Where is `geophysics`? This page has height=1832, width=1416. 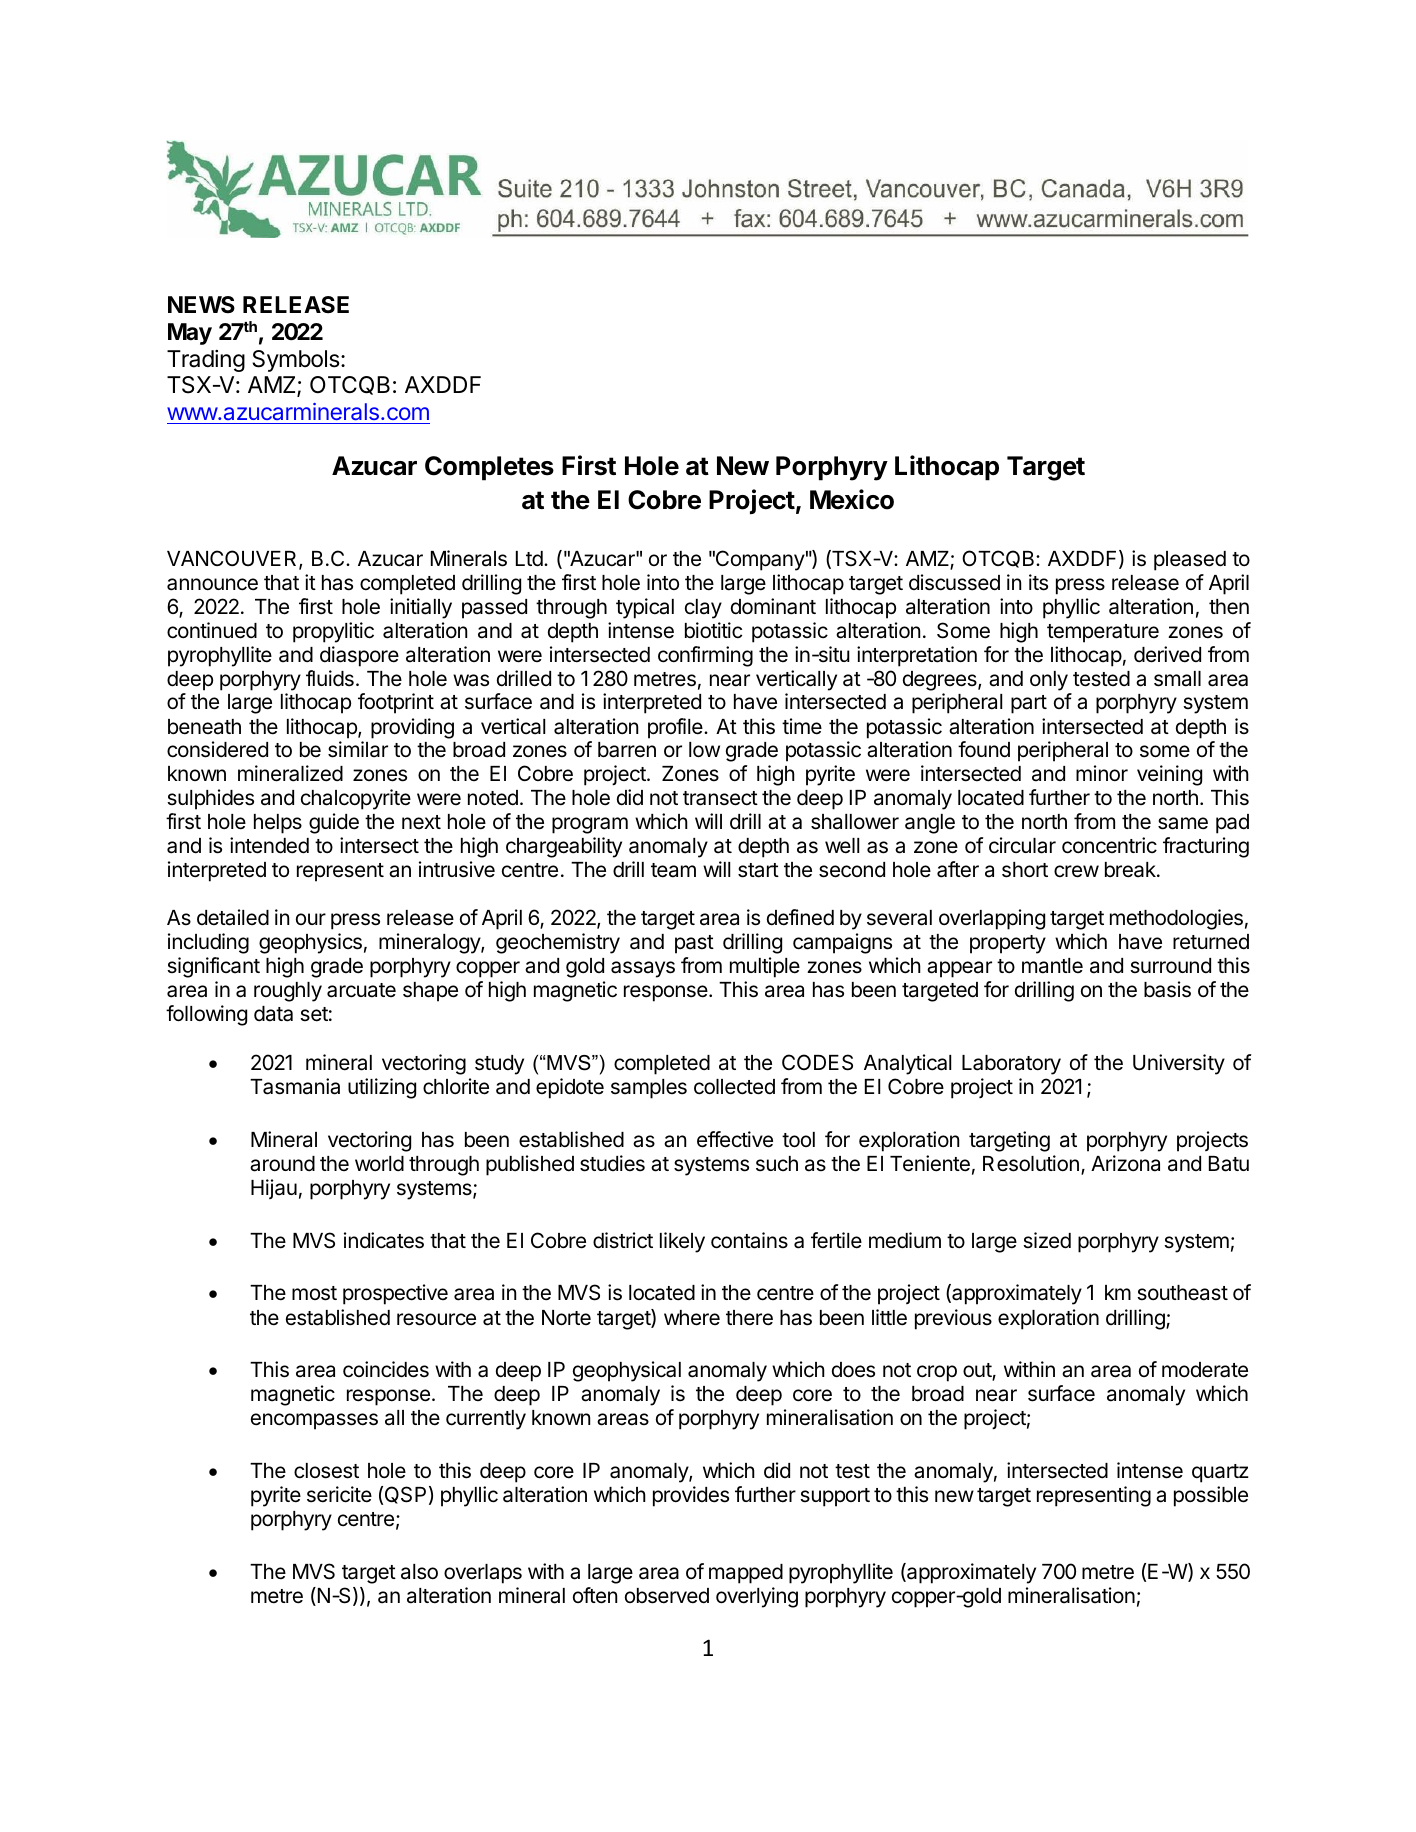
geophysics is located at coordinates (310, 943).
